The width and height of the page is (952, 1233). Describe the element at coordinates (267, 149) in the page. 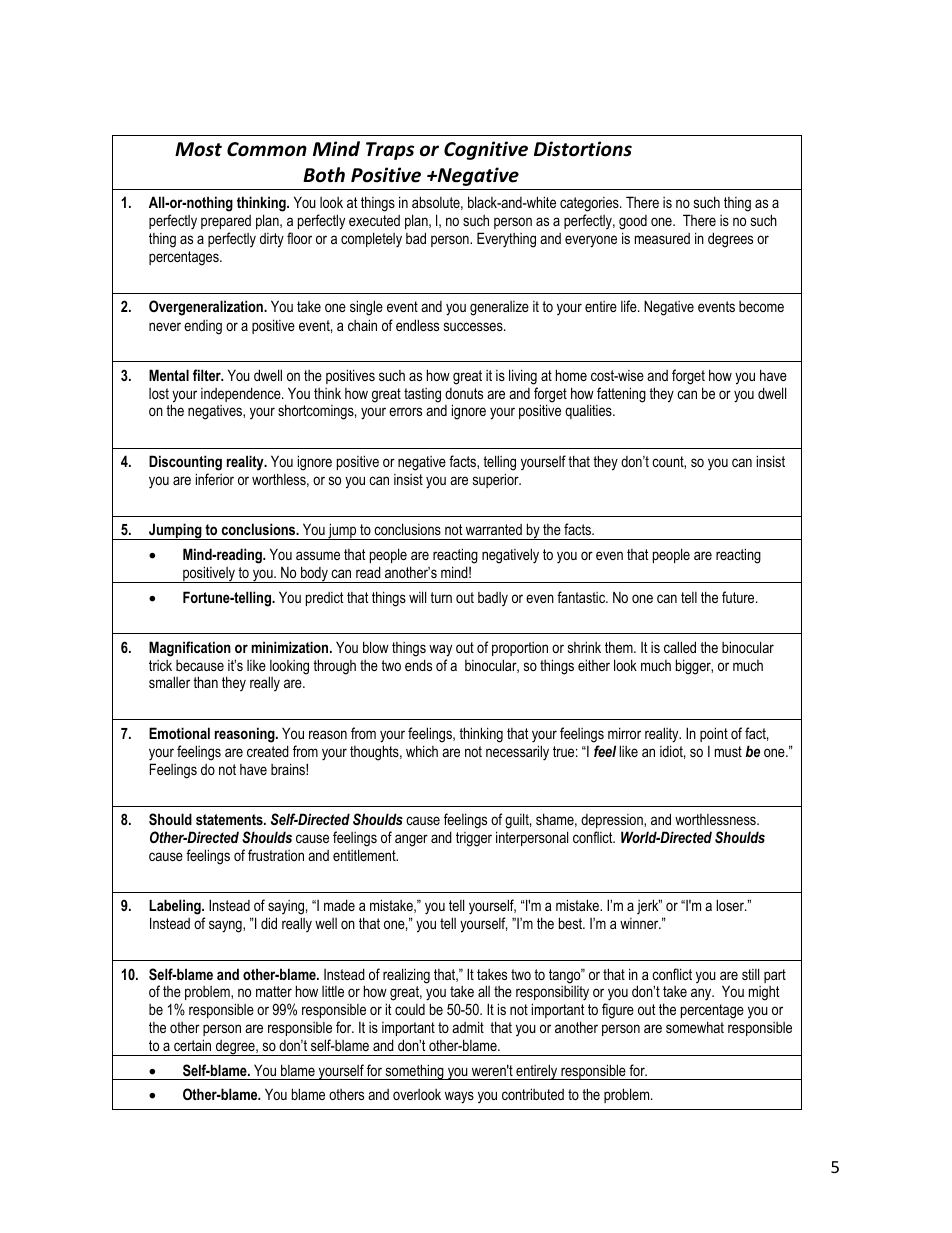

I see `Common` at that location.
